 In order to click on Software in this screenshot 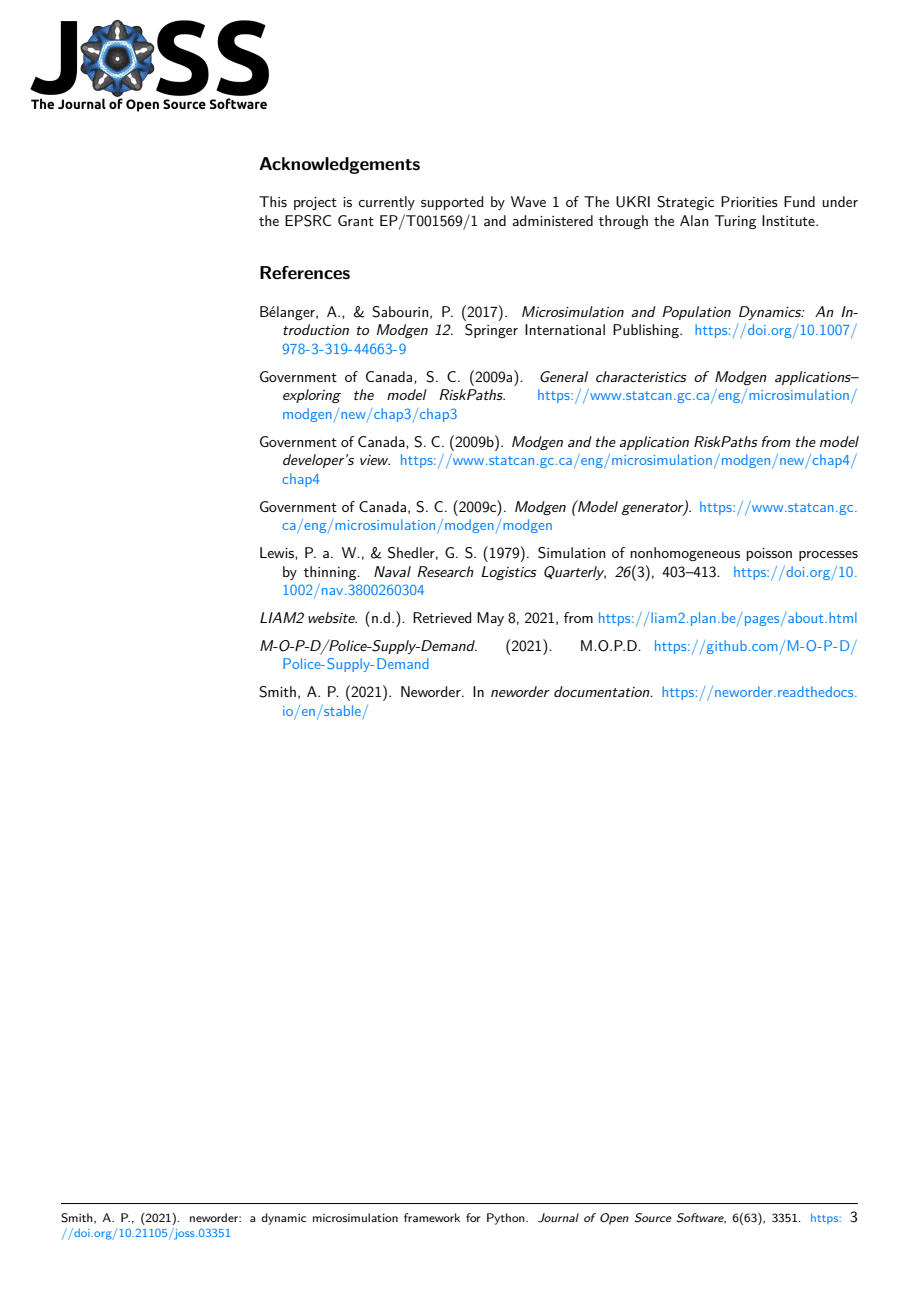, I will do `click(701, 1218)`.
